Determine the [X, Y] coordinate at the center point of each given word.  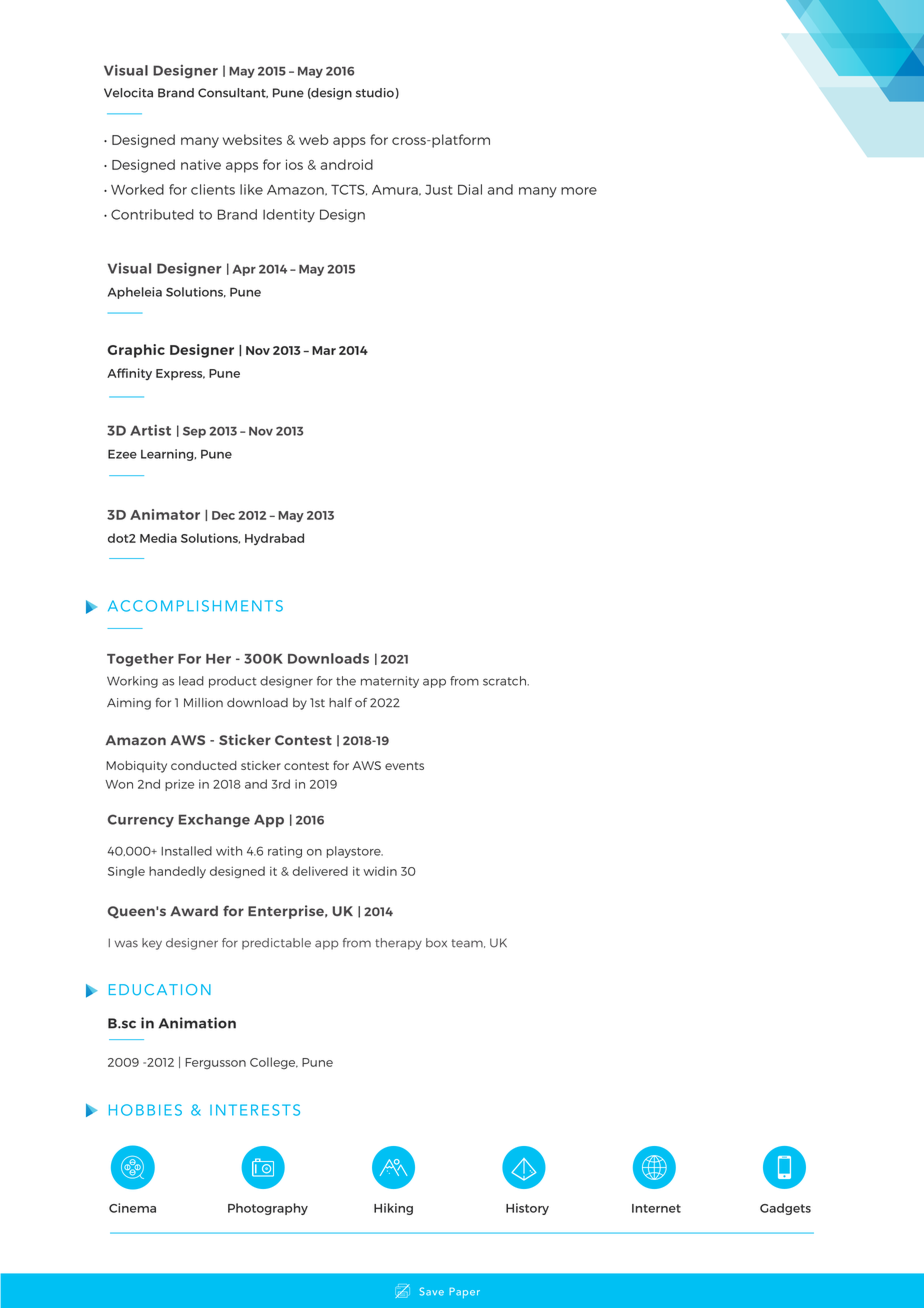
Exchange [214, 821]
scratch [505, 681]
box [436, 943]
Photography [268, 1209]
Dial [470, 189]
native [201, 164]
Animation [197, 1023]
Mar [324, 350]
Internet [656, 1208]
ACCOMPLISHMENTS [195, 606]
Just [439, 190]
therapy [398, 944]
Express [180, 374]
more [579, 191]
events [404, 766]
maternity [390, 682]
